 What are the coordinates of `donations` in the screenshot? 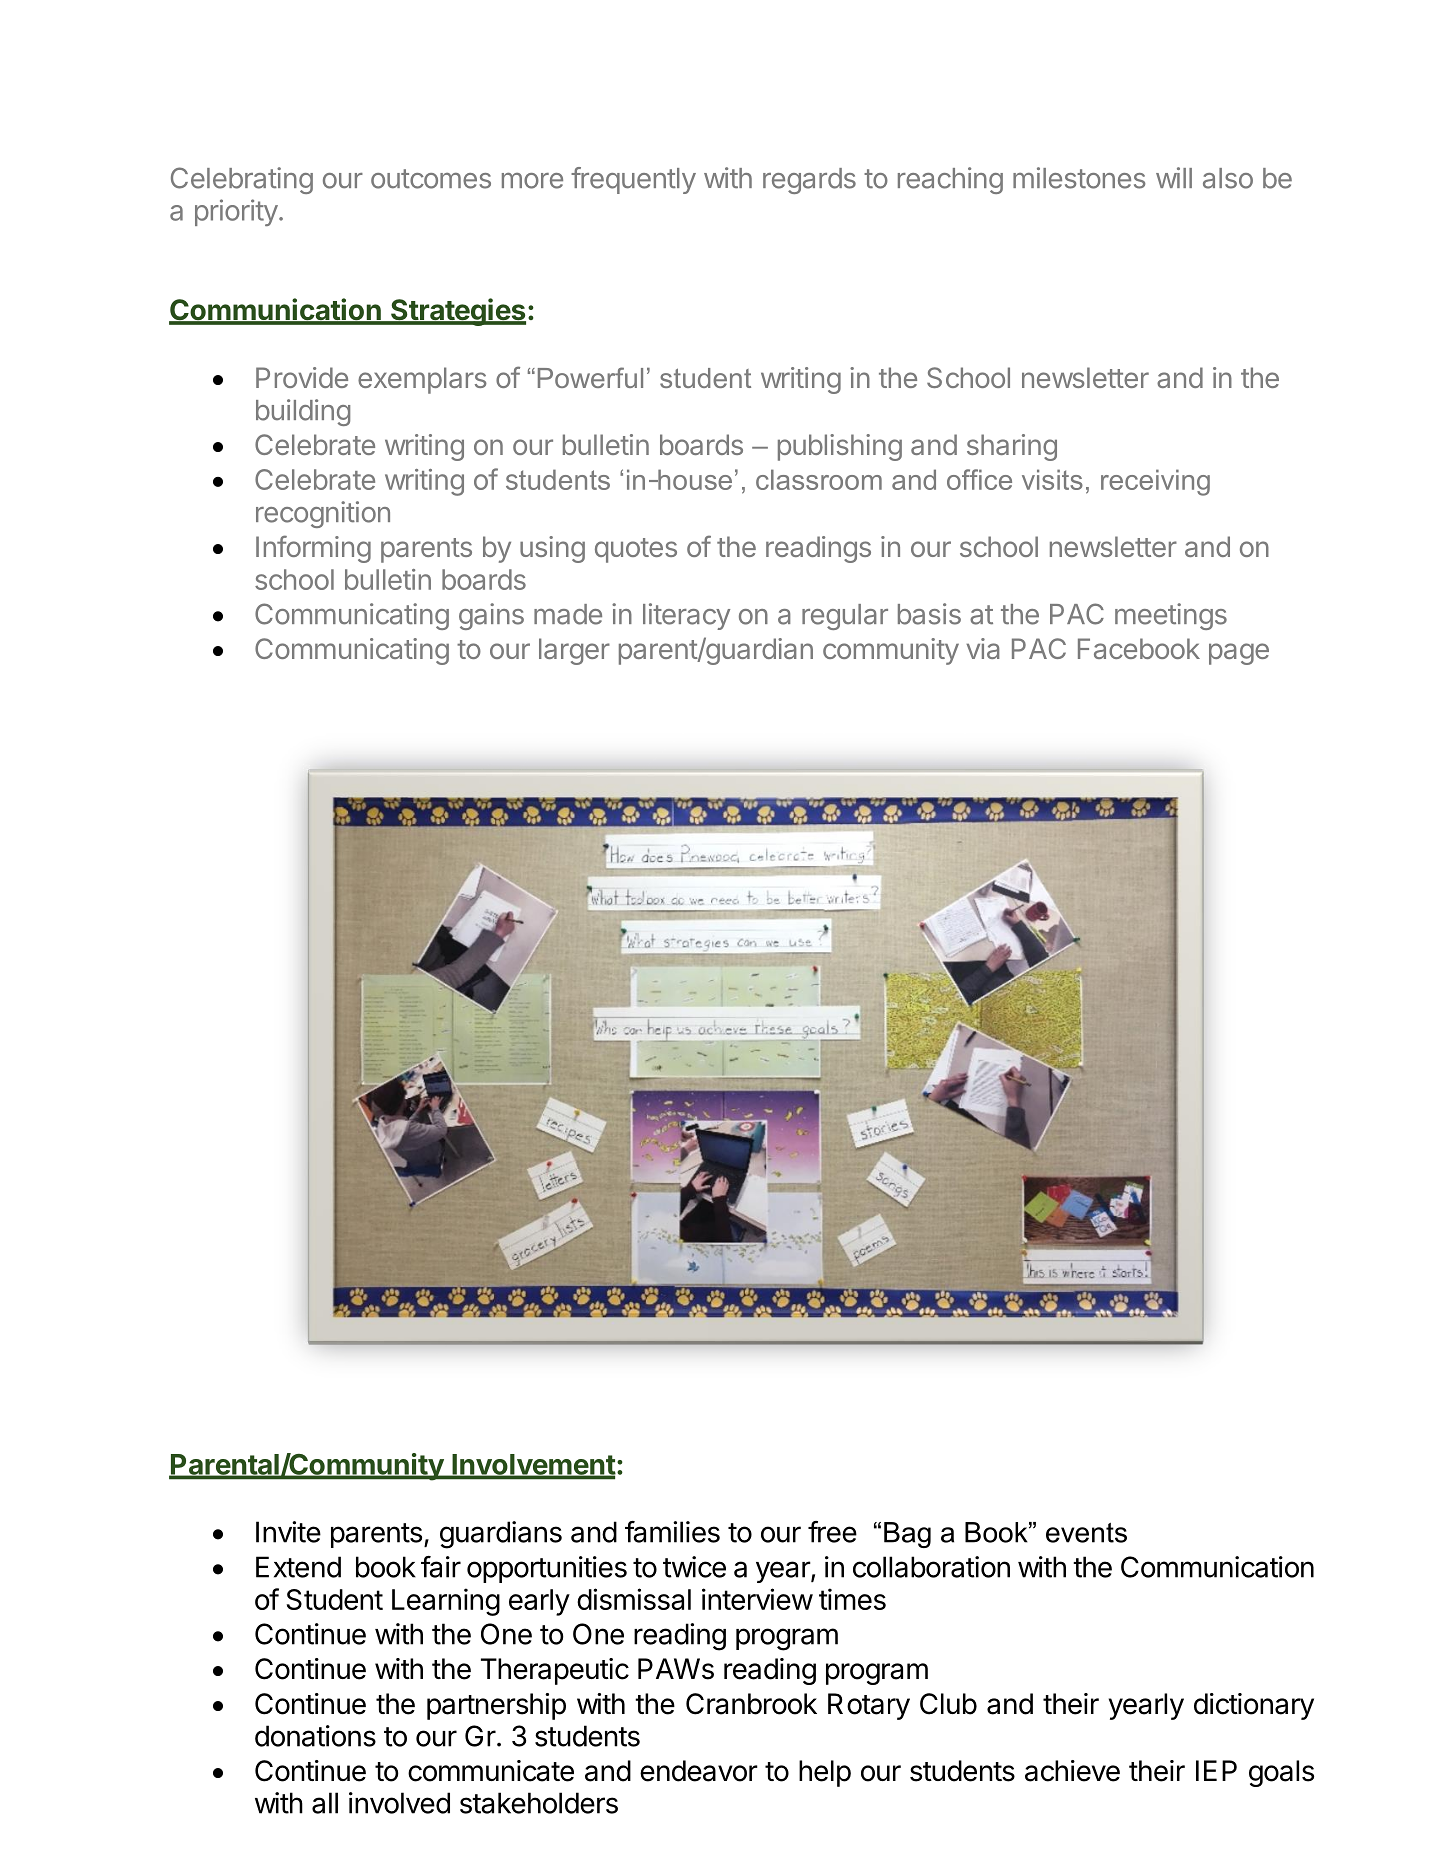 It's located at (315, 1736).
